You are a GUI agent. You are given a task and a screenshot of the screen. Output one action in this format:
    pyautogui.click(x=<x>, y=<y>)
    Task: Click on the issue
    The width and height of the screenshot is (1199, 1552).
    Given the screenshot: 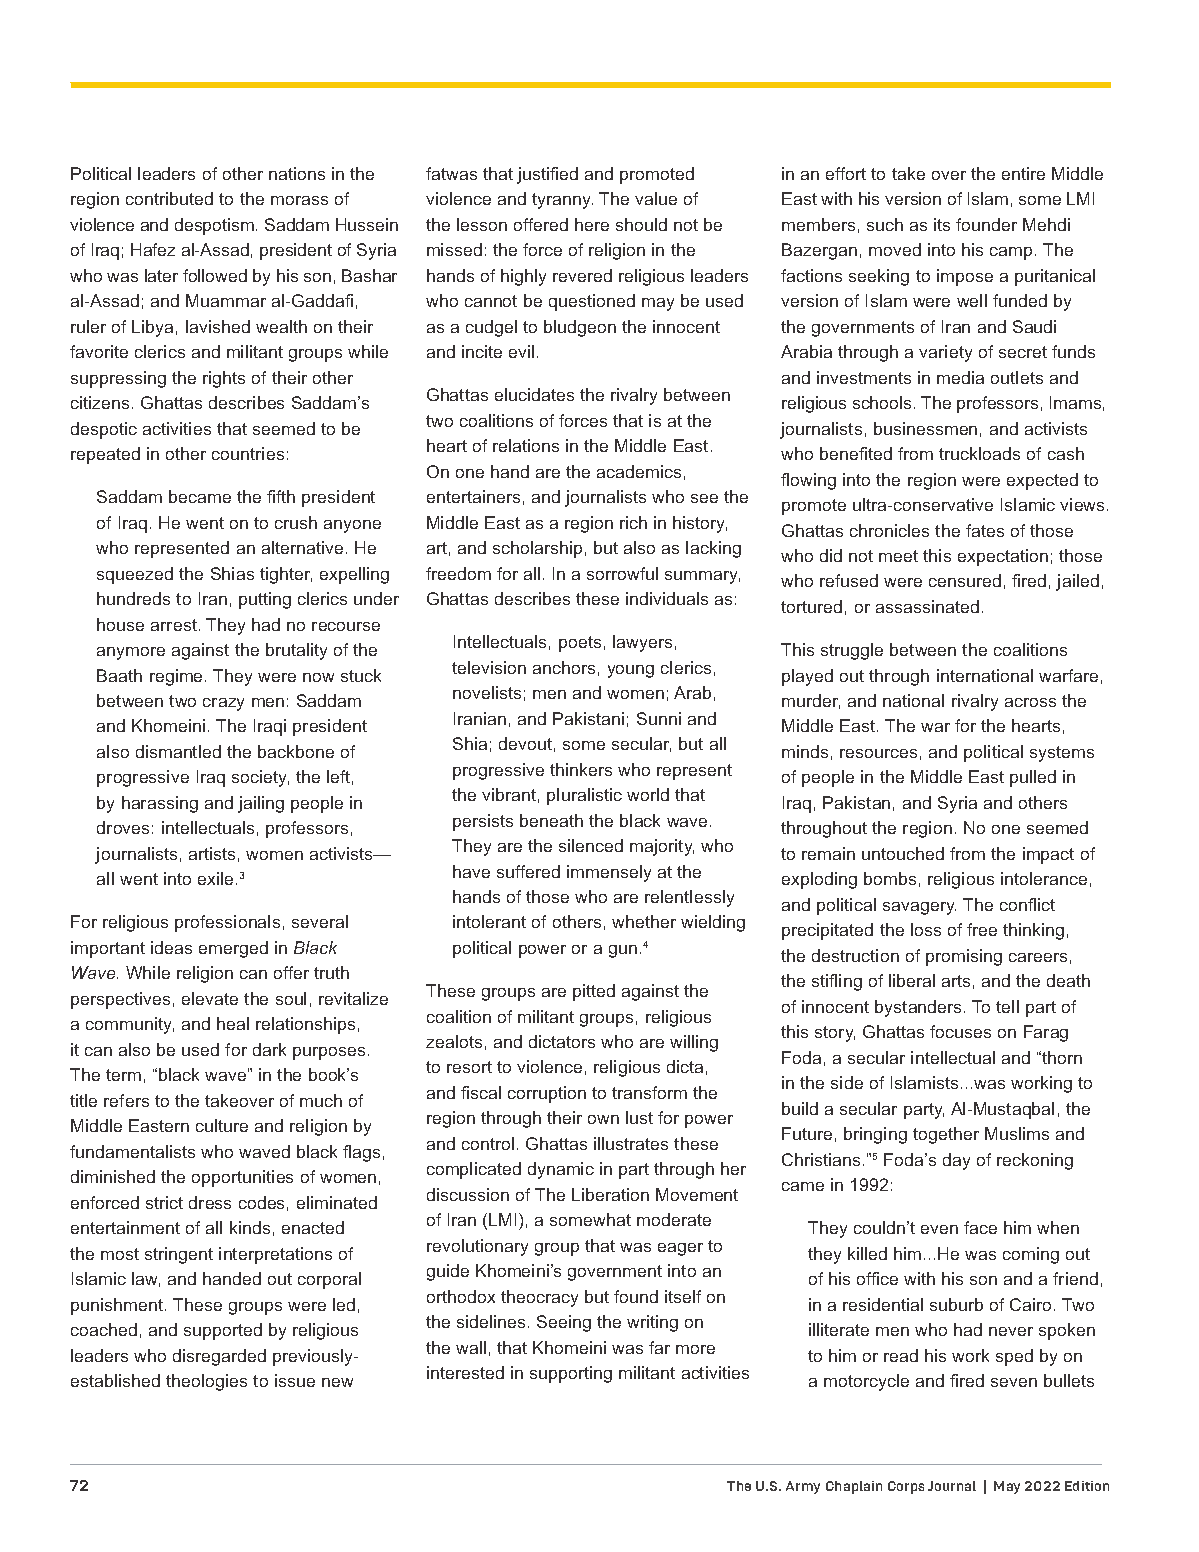 What is the action you would take?
    pyautogui.click(x=295, y=1380)
